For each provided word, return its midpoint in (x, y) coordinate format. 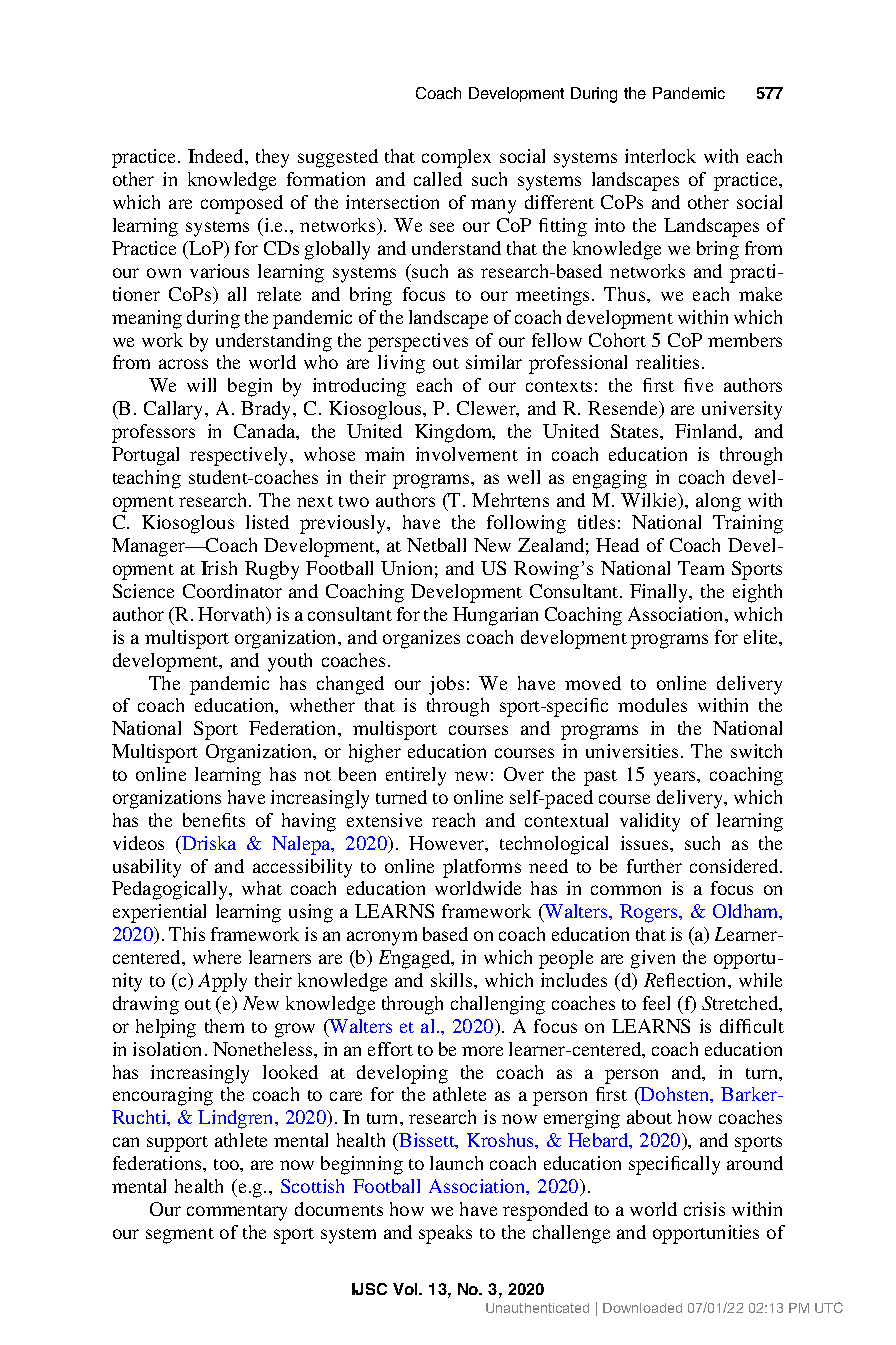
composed (242, 204)
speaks (445, 1234)
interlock (660, 156)
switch (756, 751)
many (493, 206)
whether (322, 705)
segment (180, 1236)
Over (524, 774)
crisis (704, 1209)
